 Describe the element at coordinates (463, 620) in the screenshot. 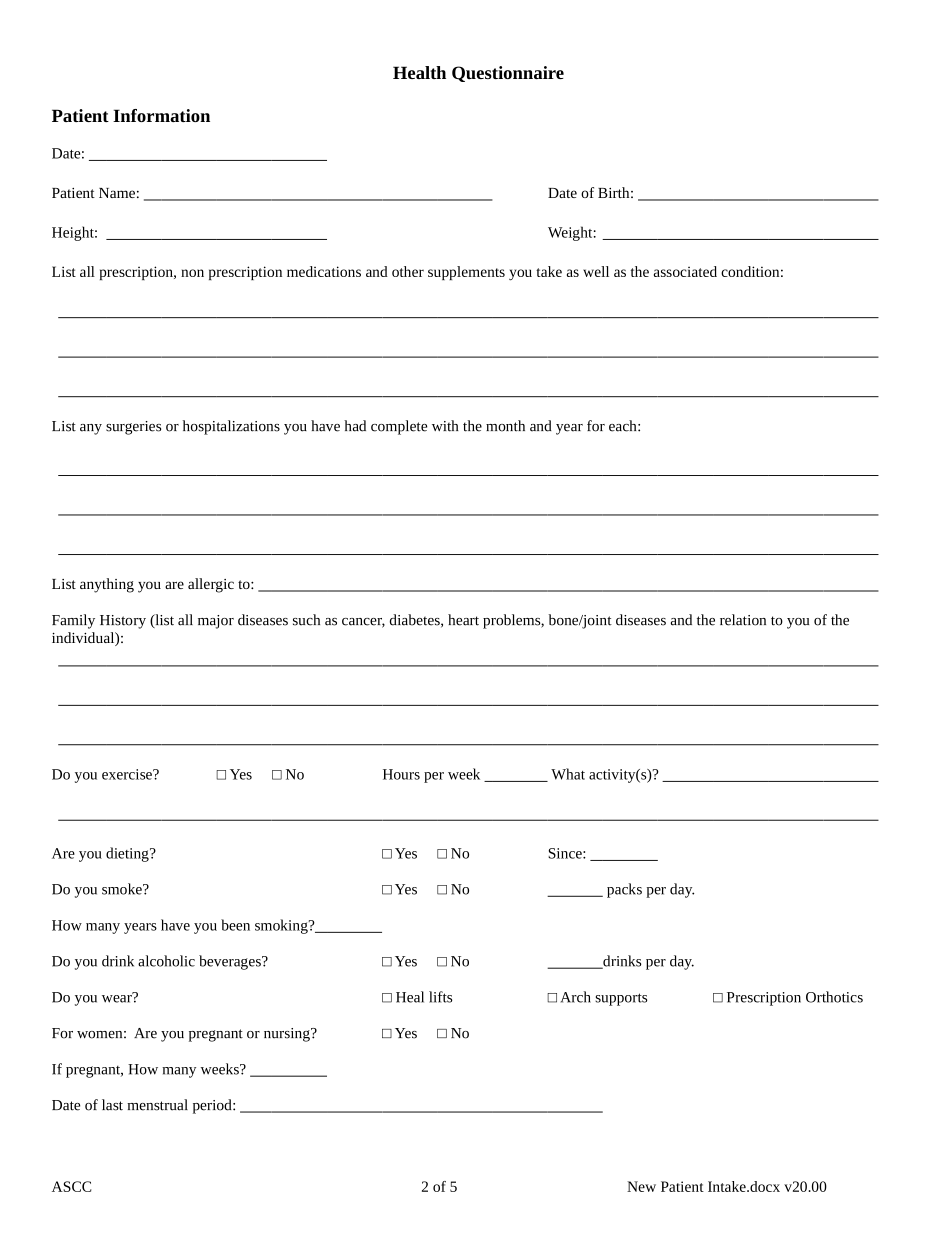

I see `heart` at that location.
